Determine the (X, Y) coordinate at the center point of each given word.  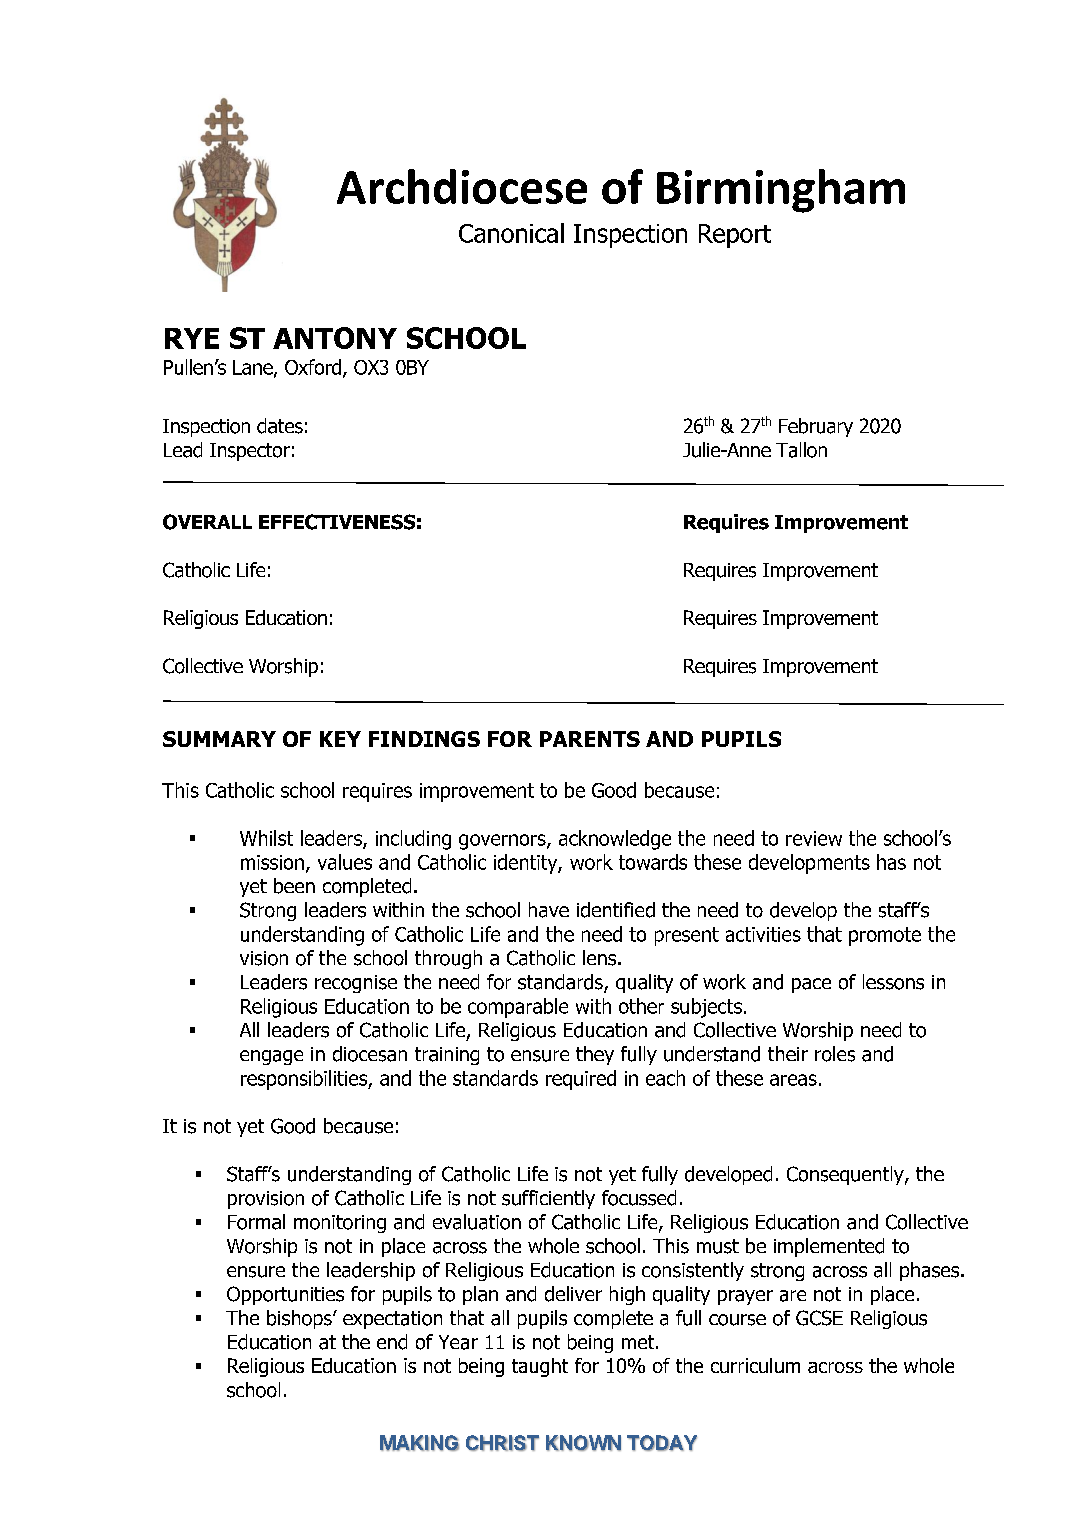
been (294, 886)
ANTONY (335, 338)
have (549, 910)
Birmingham (781, 191)
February (816, 427)
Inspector (250, 452)
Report (735, 236)
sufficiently (548, 1199)
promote (885, 936)
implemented (829, 1247)
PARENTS (590, 739)
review (814, 838)
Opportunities (285, 1295)
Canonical (511, 233)
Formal (256, 1222)
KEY (340, 739)
